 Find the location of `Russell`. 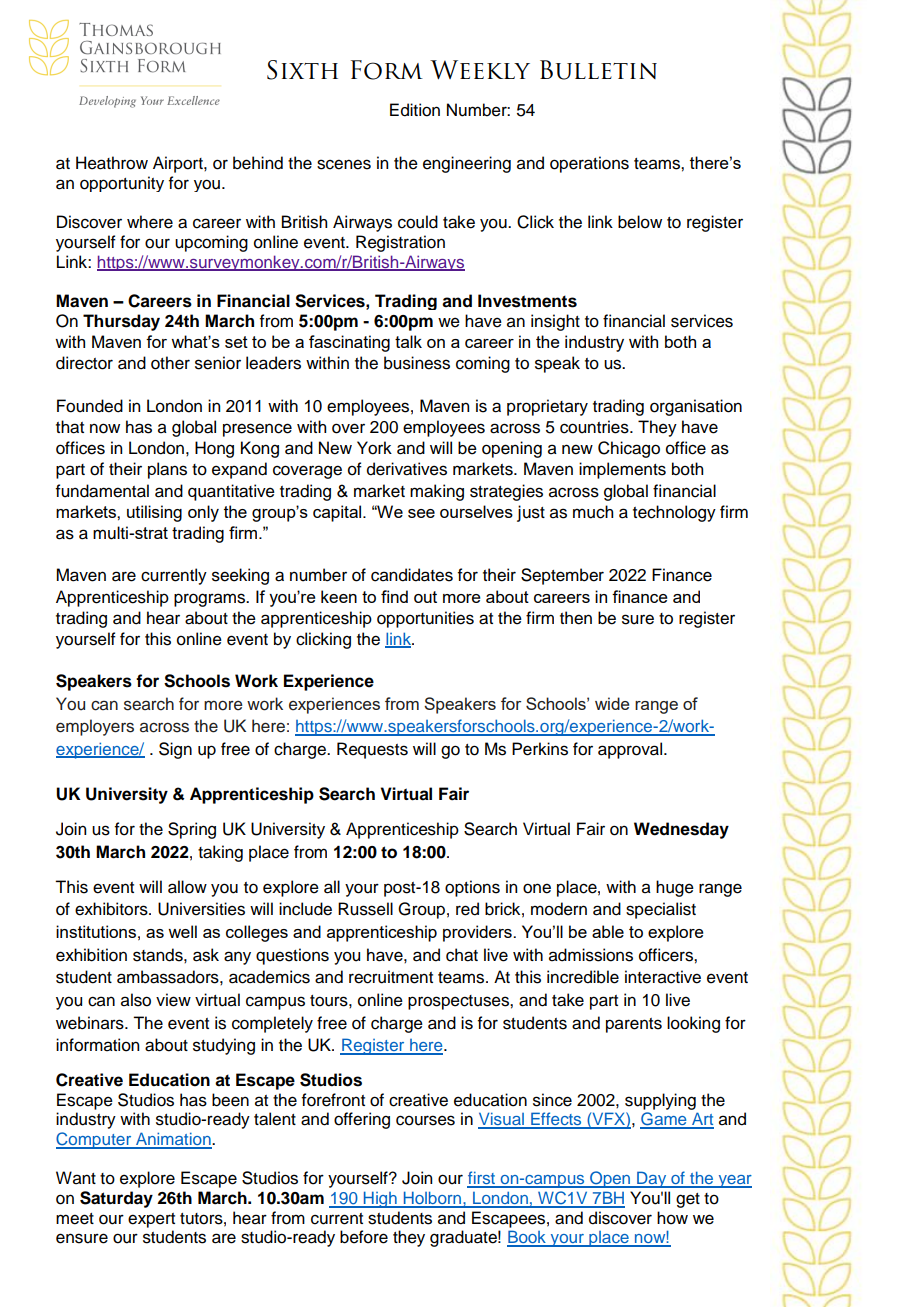

Russell is located at coordinates (365, 909).
